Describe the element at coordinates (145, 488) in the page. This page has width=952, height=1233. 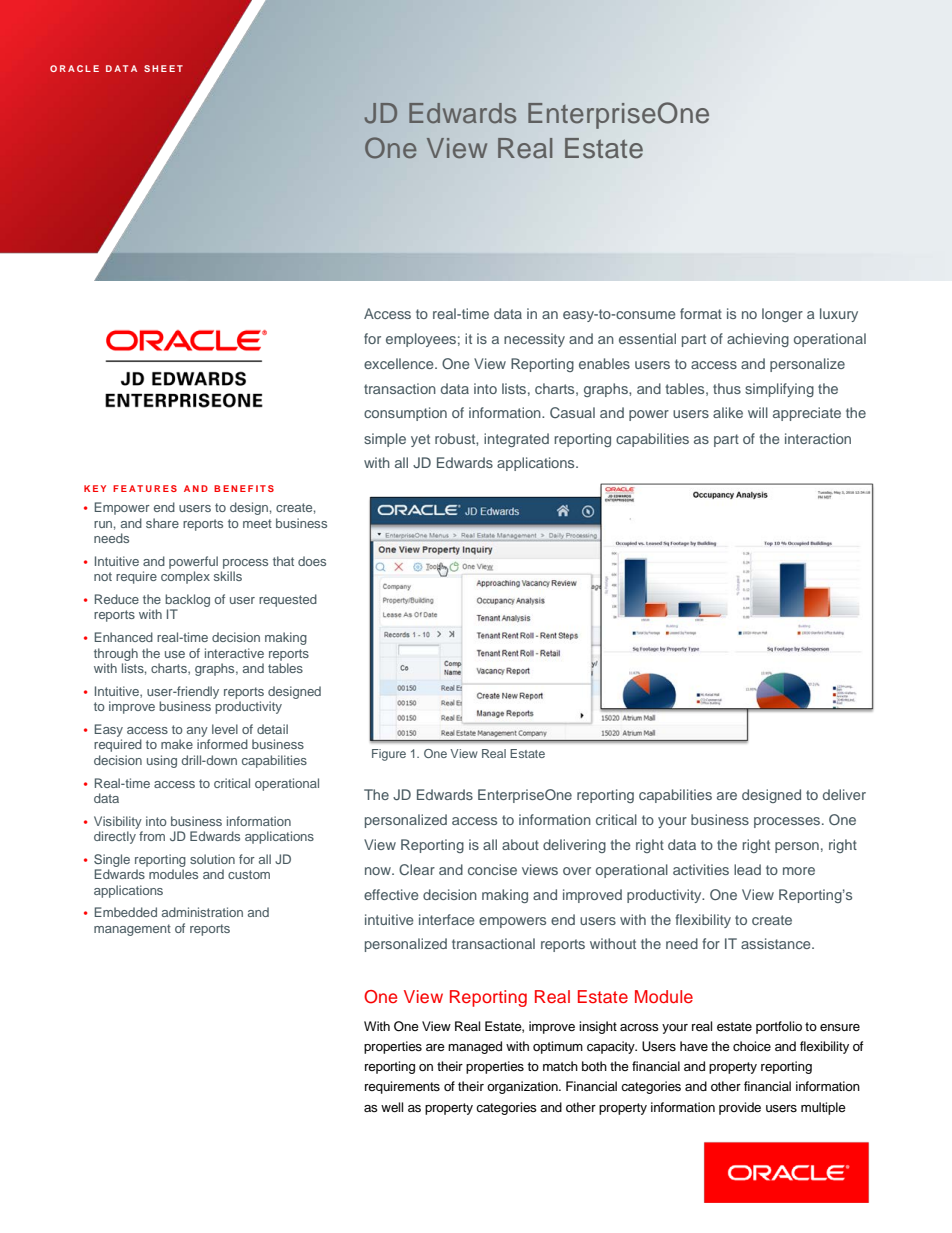
I see `FEATURES` at that location.
